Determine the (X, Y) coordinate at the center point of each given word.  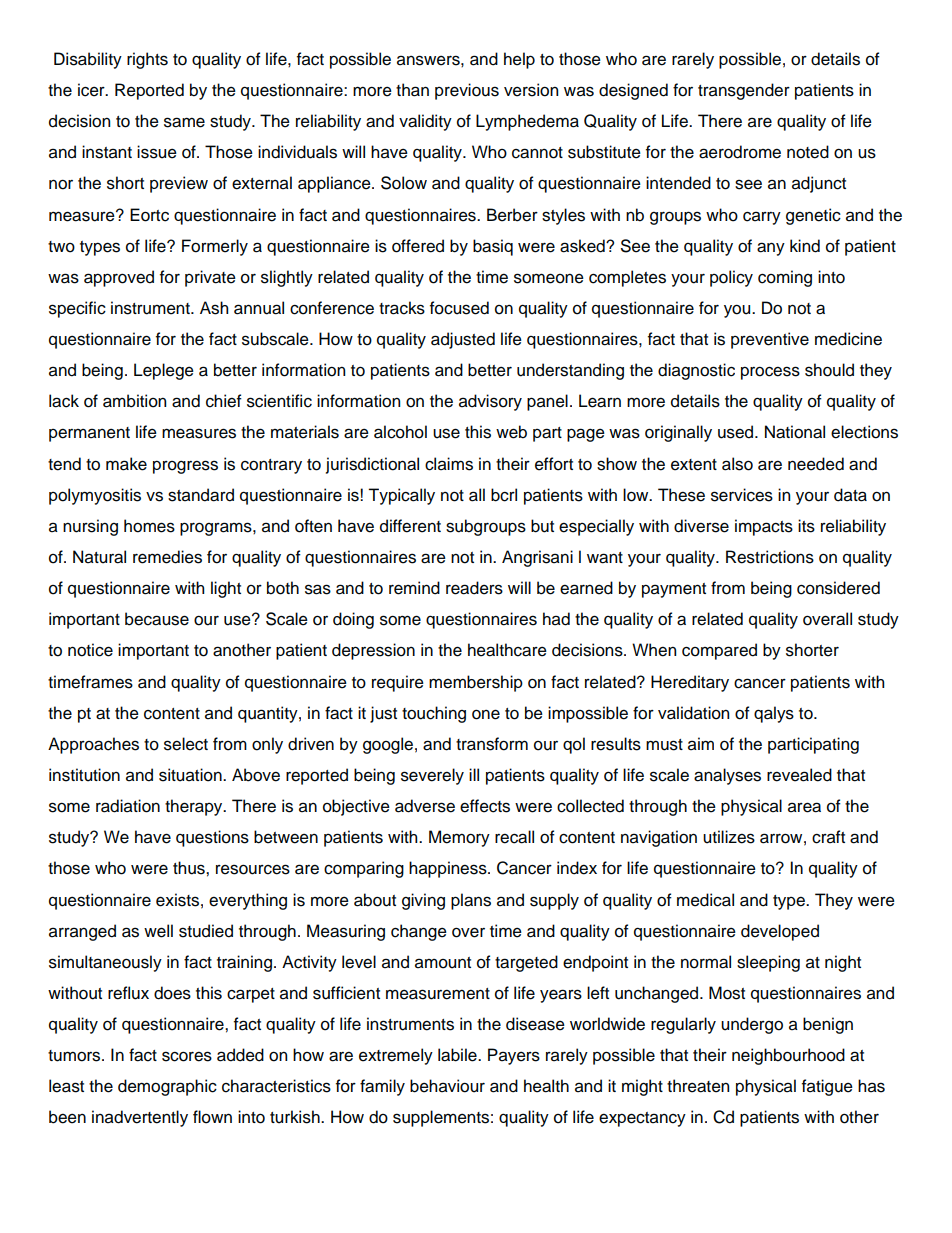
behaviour (447, 1086)
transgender (744, 91)
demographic (167, 1087)
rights (147, 60)
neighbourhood (788, 1056)
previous (467, 91)
